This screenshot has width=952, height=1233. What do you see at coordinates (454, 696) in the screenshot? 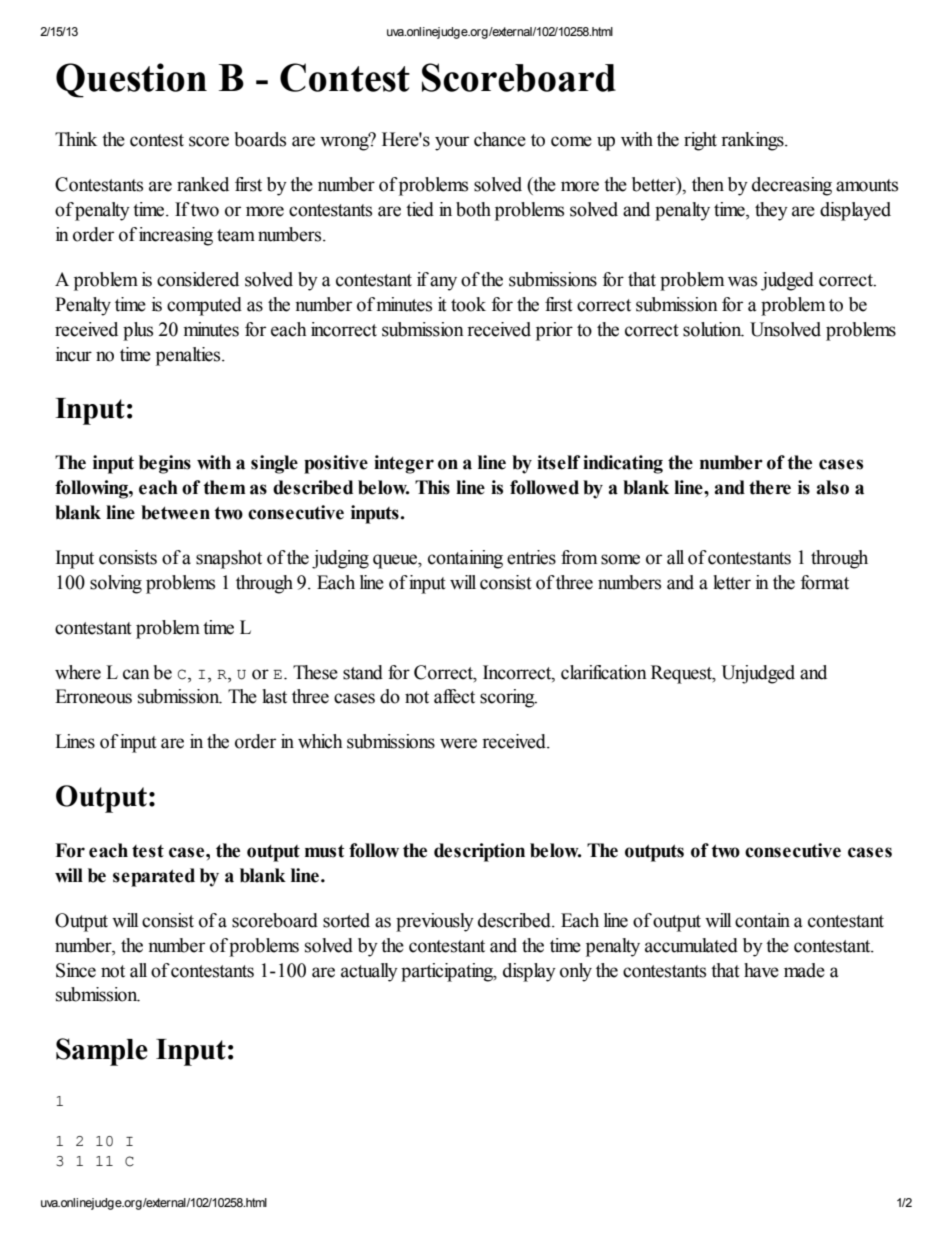
I see `affect` at bounding box center [454, 696].
